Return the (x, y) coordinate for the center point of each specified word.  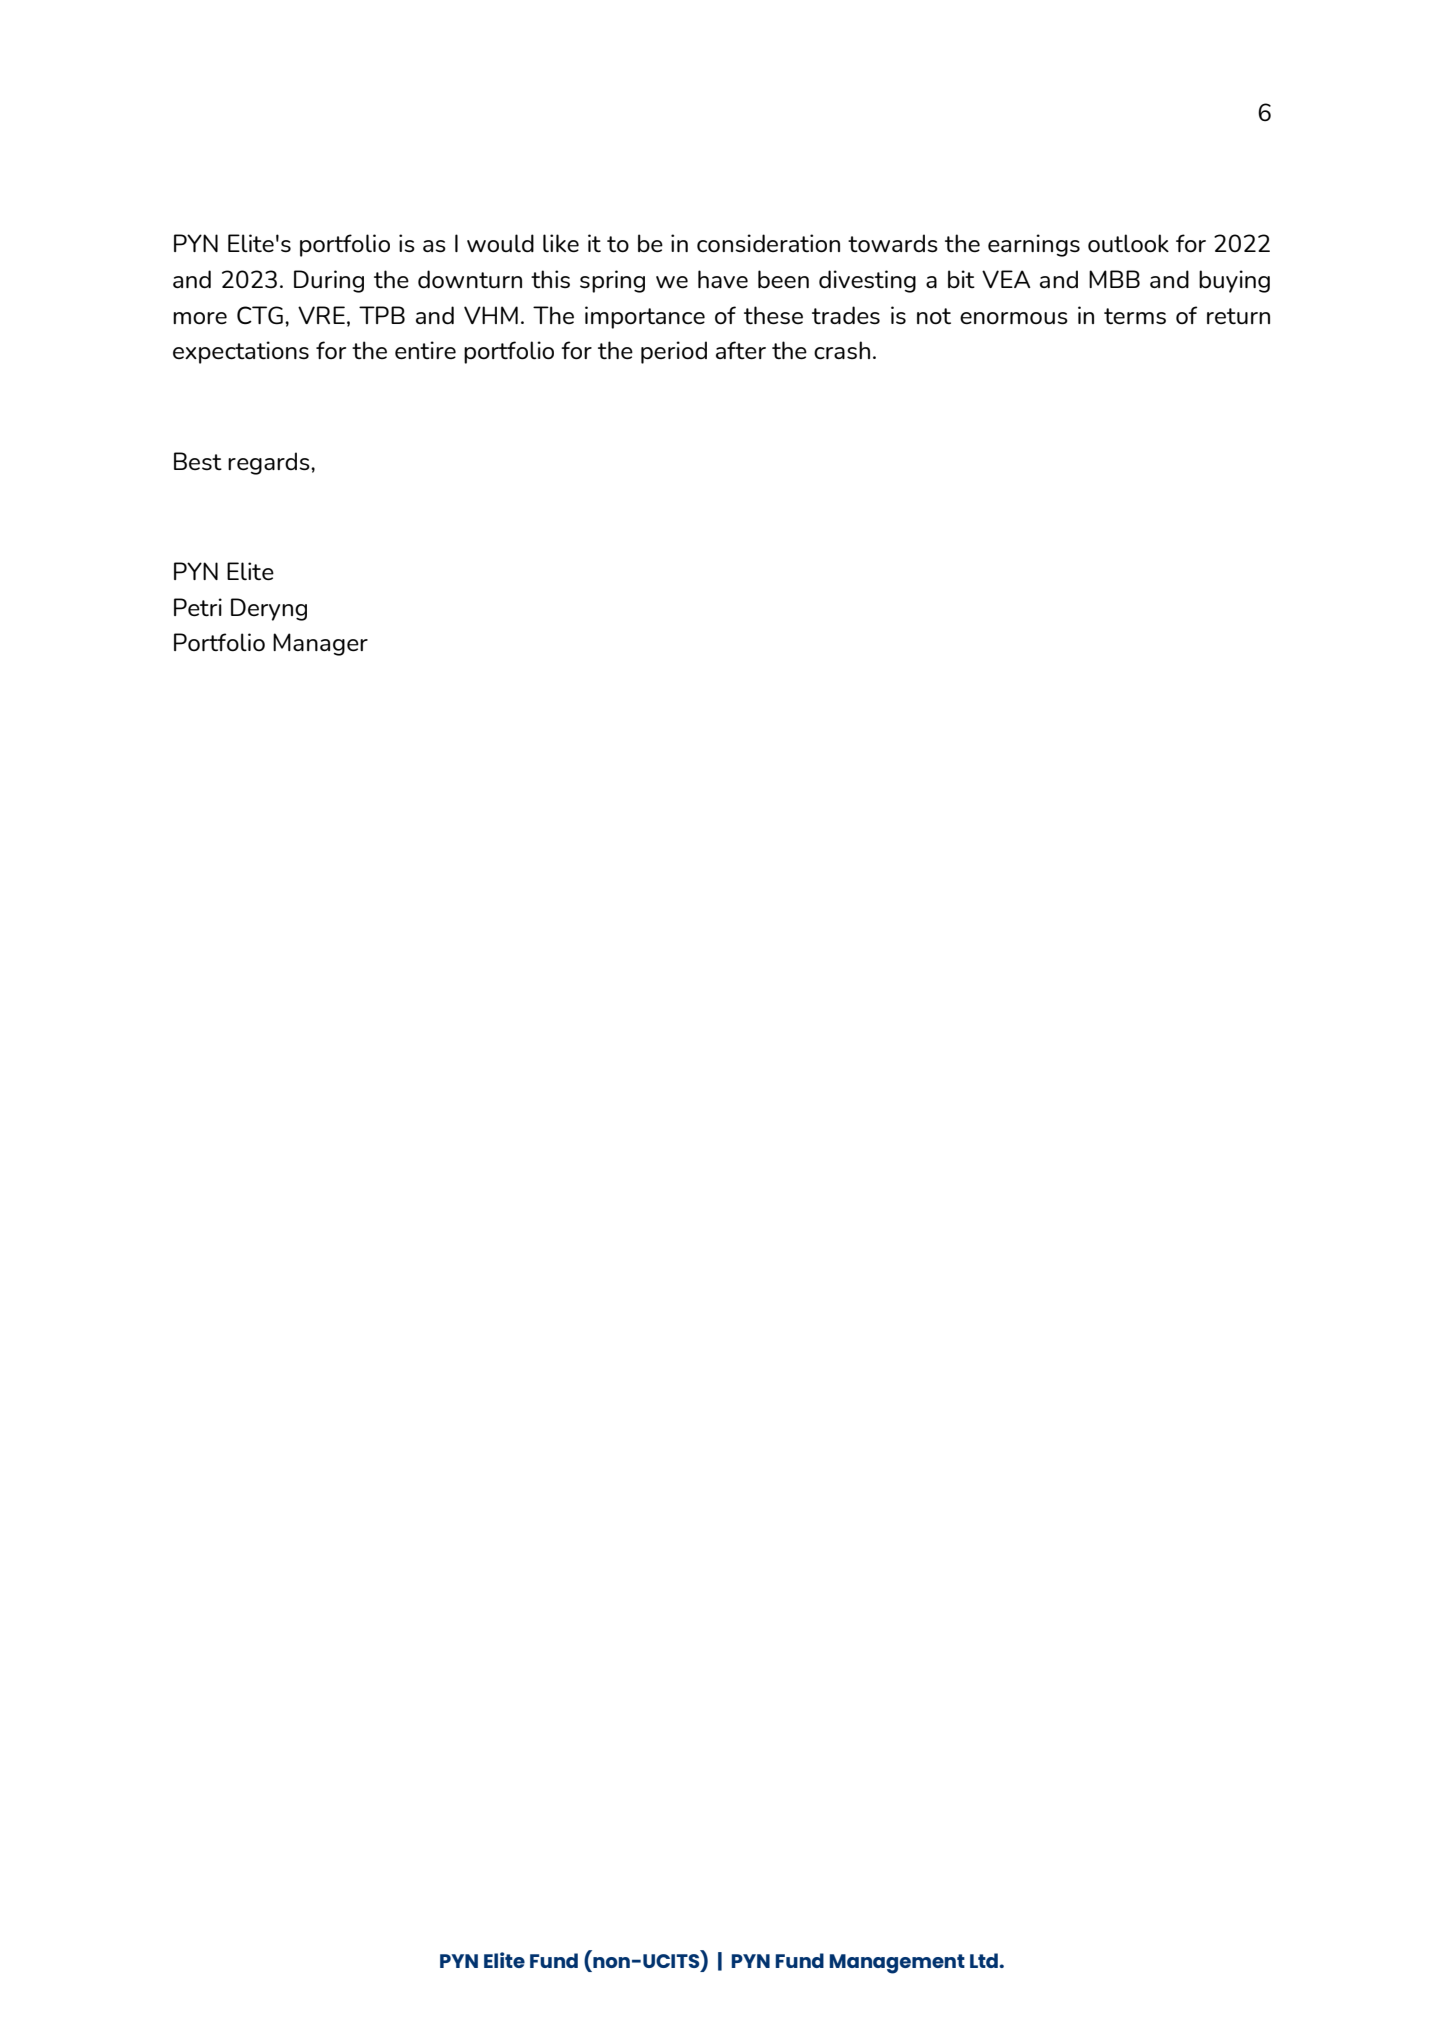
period (674, 352)
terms (1135, 316)
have (723, 279)
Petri (198, 607)
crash (842, 350)
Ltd (985, 1960)
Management (897, 1964)
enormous (1014, 318)
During (329, 281)
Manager (320, 644)
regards (270, 463)
